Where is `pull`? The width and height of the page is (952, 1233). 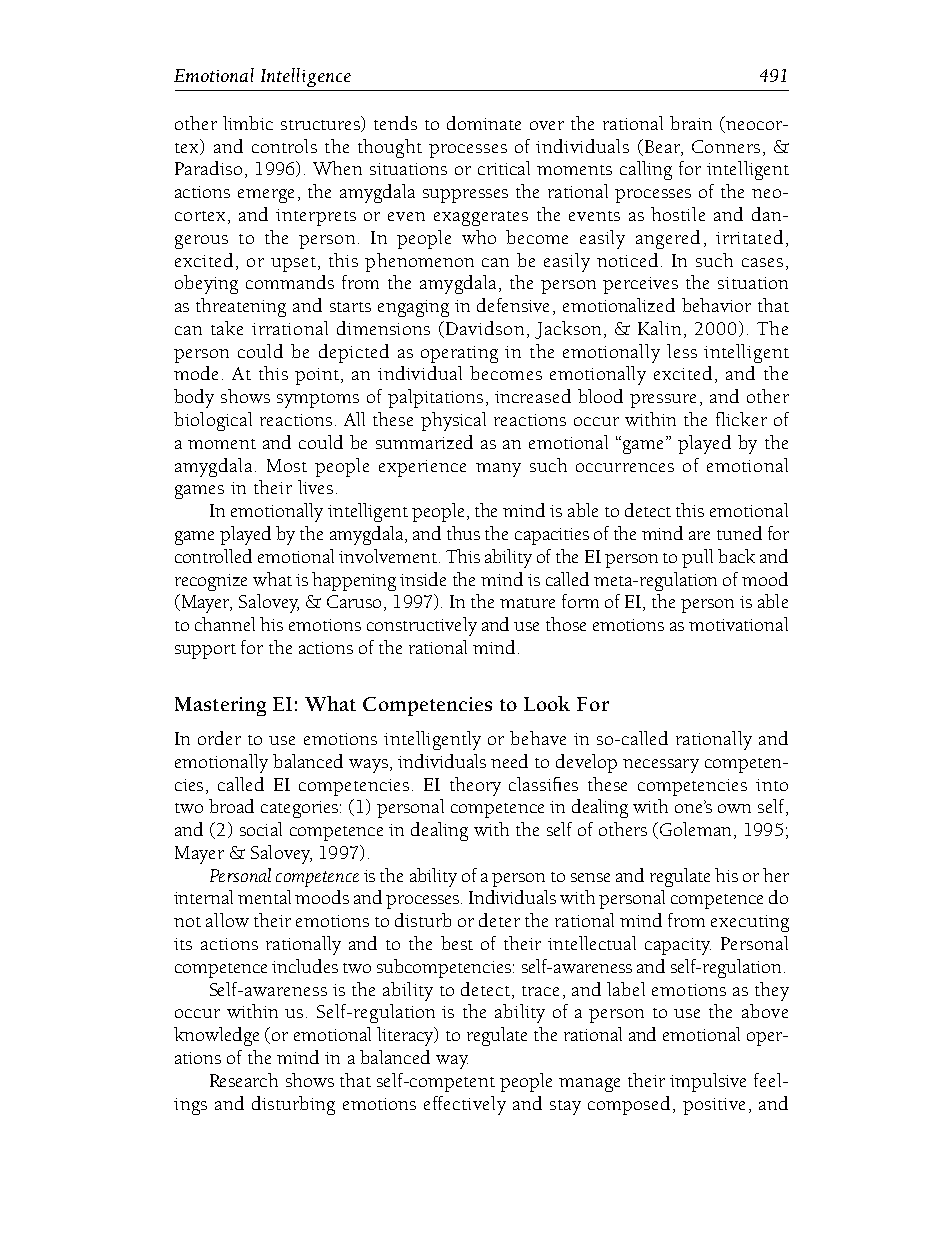
pull is located at coordinates (697, 558).
